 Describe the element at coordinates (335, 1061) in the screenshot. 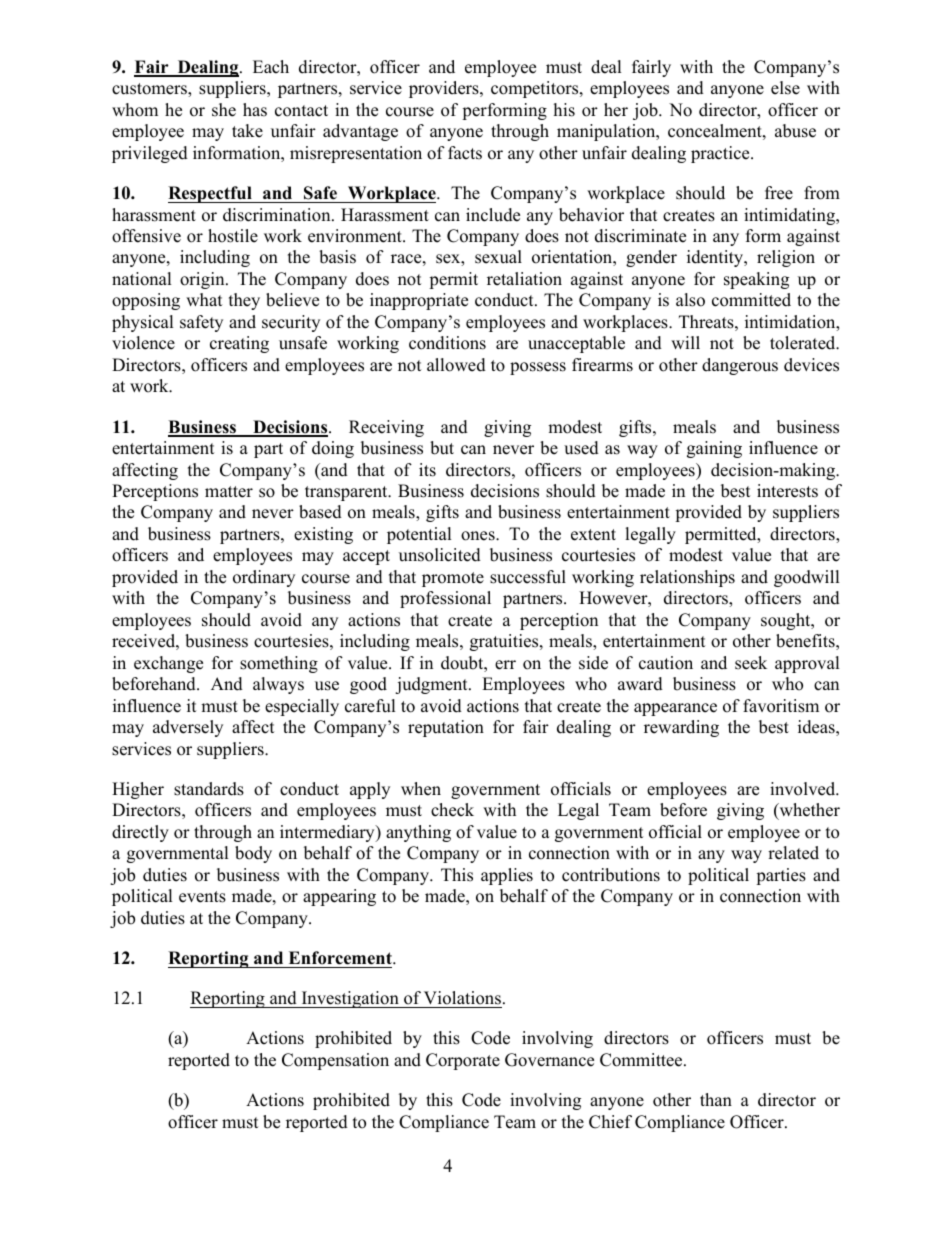

I see `Compensation` at that location.
